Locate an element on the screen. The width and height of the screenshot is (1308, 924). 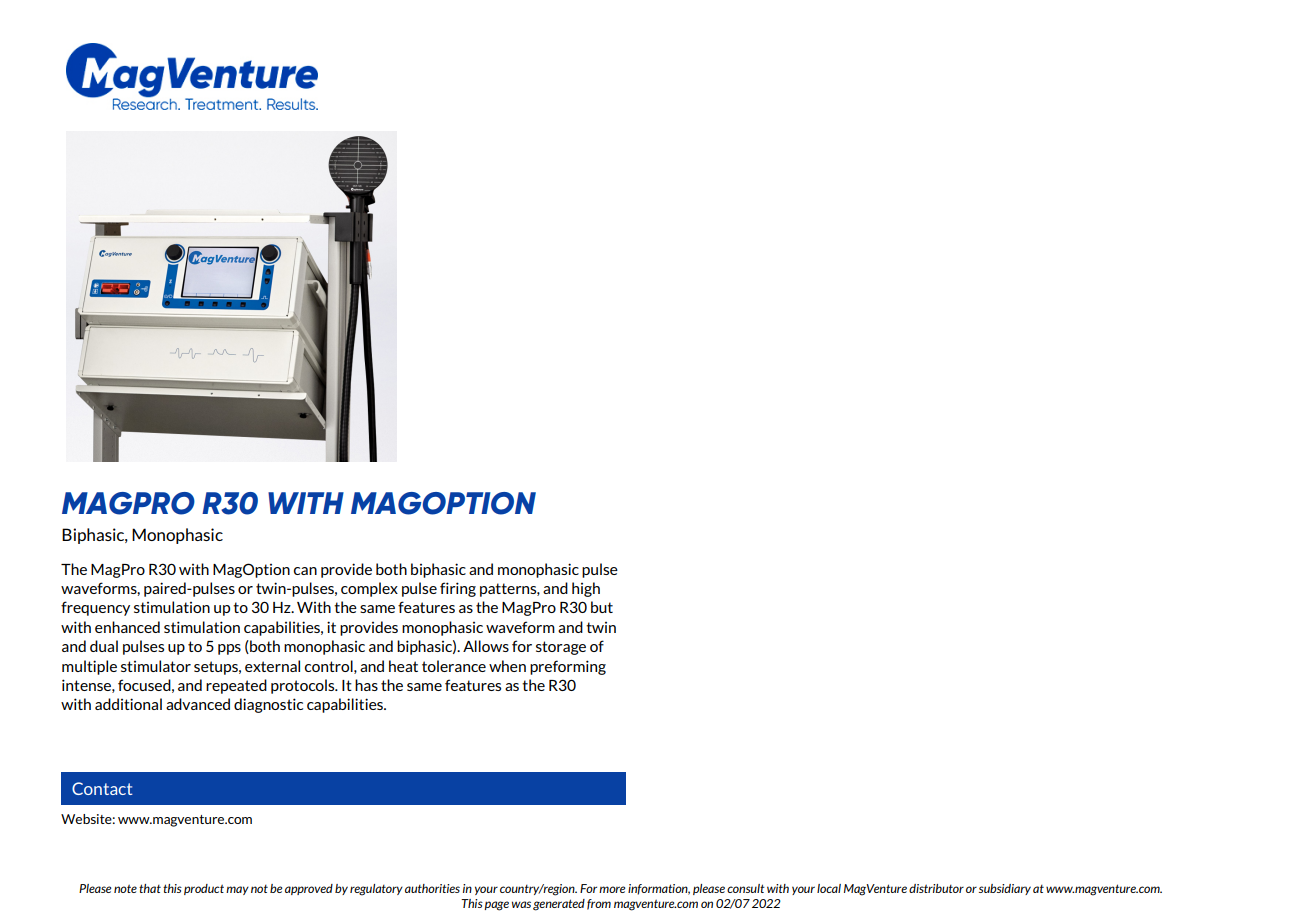
firing is located at coordinates (458, 589).
